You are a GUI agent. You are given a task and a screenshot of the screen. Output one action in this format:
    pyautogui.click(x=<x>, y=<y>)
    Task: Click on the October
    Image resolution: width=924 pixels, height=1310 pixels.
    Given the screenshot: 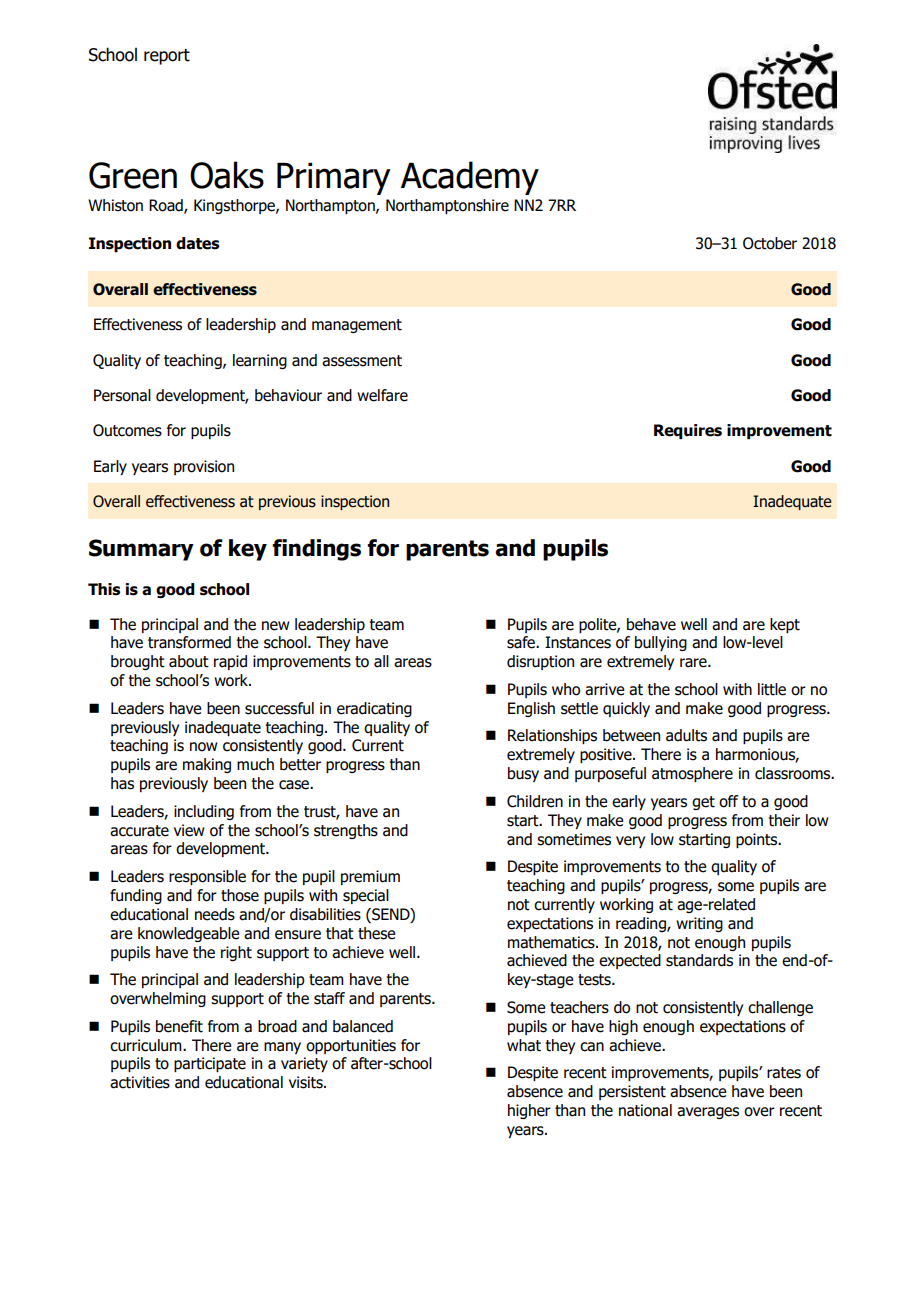 What is the action you would take?
    pyautogui.click(x=770, y=243)
